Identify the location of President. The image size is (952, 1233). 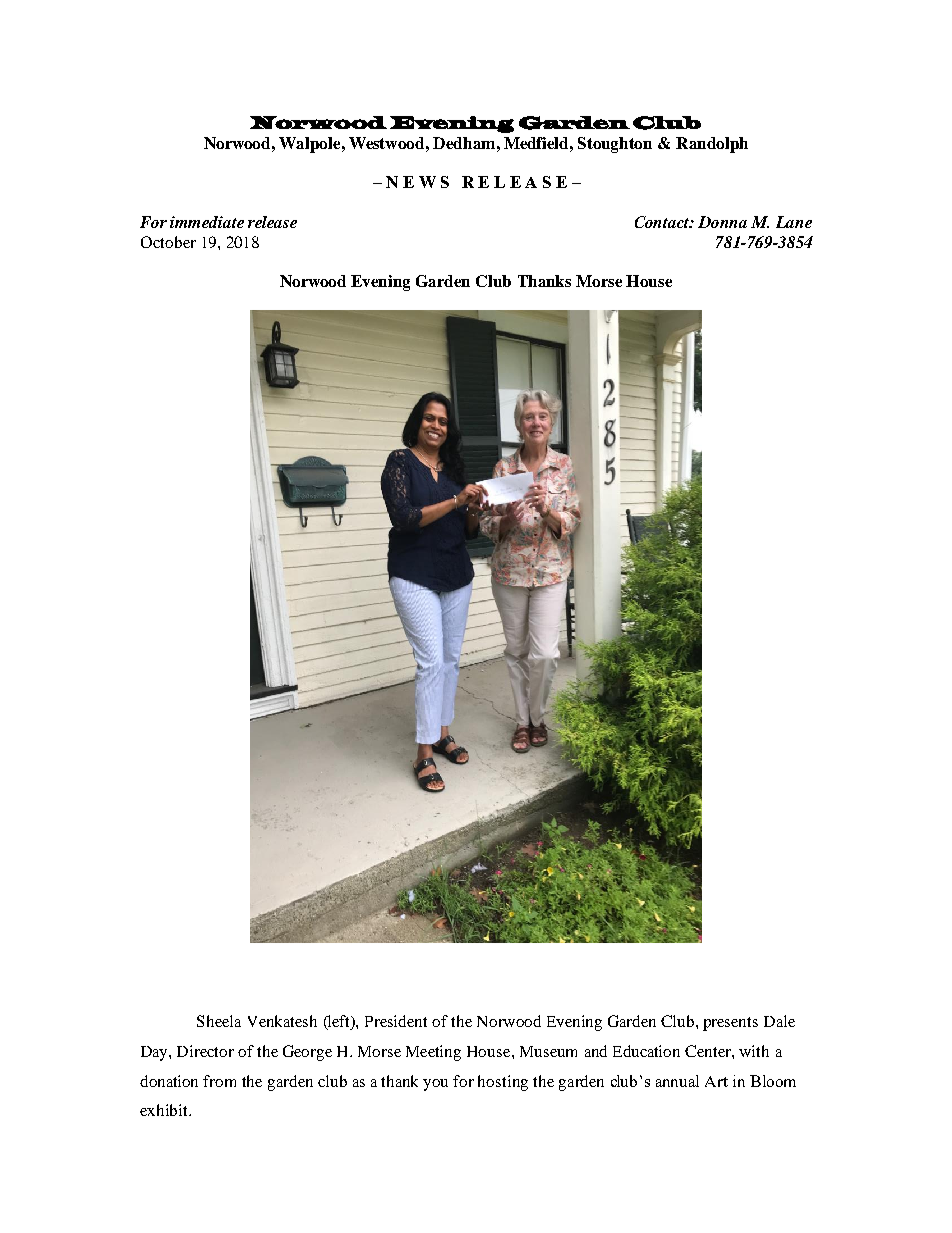
(396, 1021).
